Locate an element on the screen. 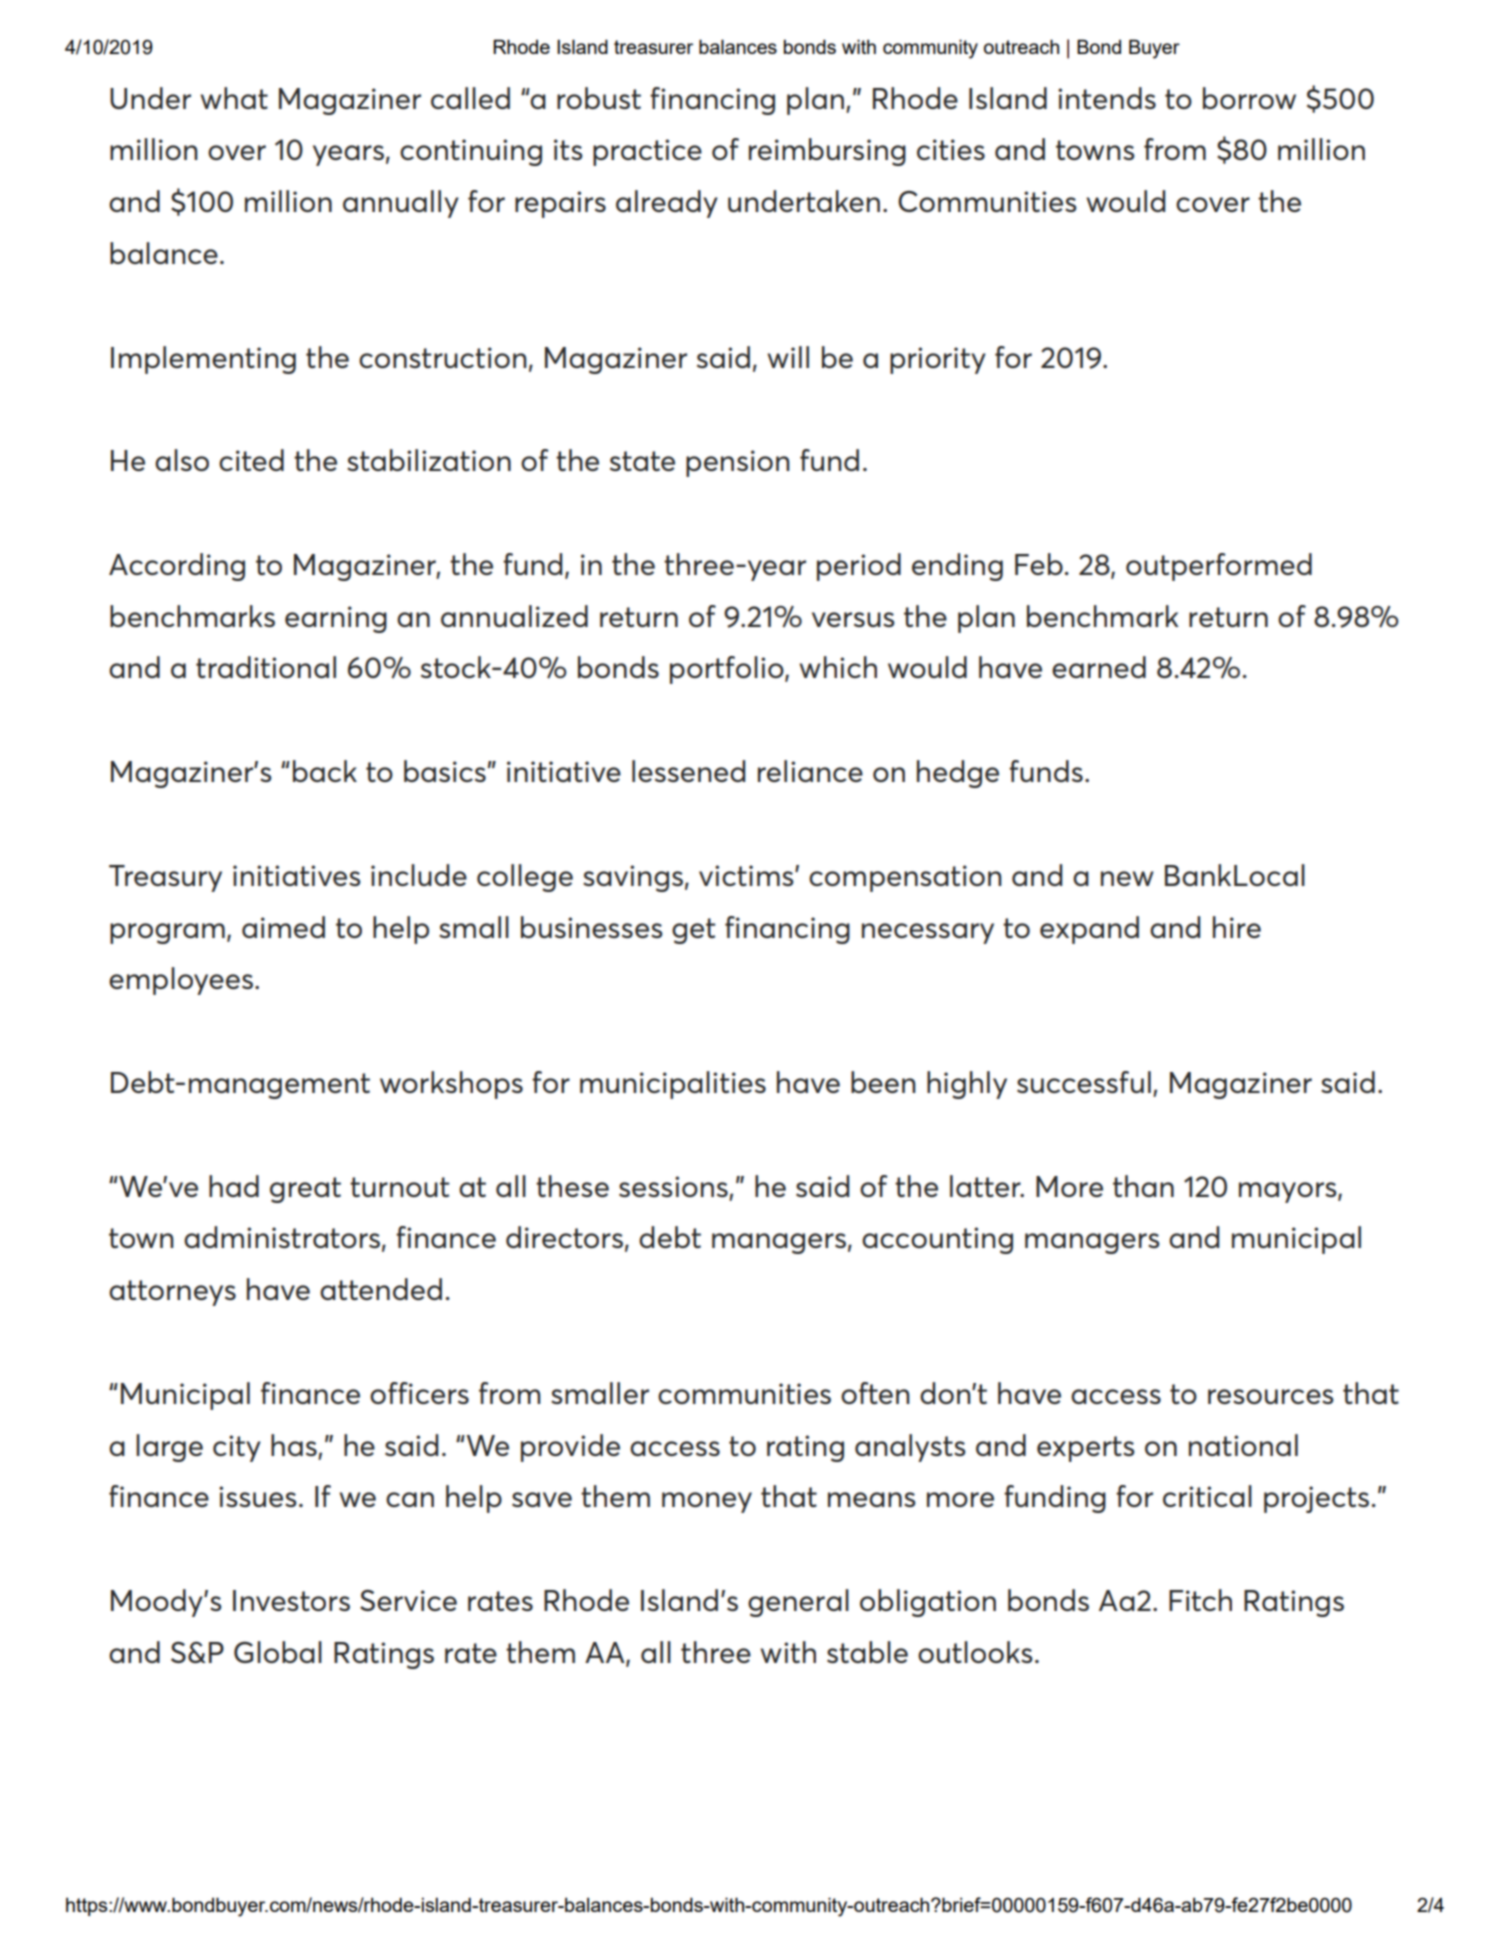  hire is located at coordinates (1237, 927).
